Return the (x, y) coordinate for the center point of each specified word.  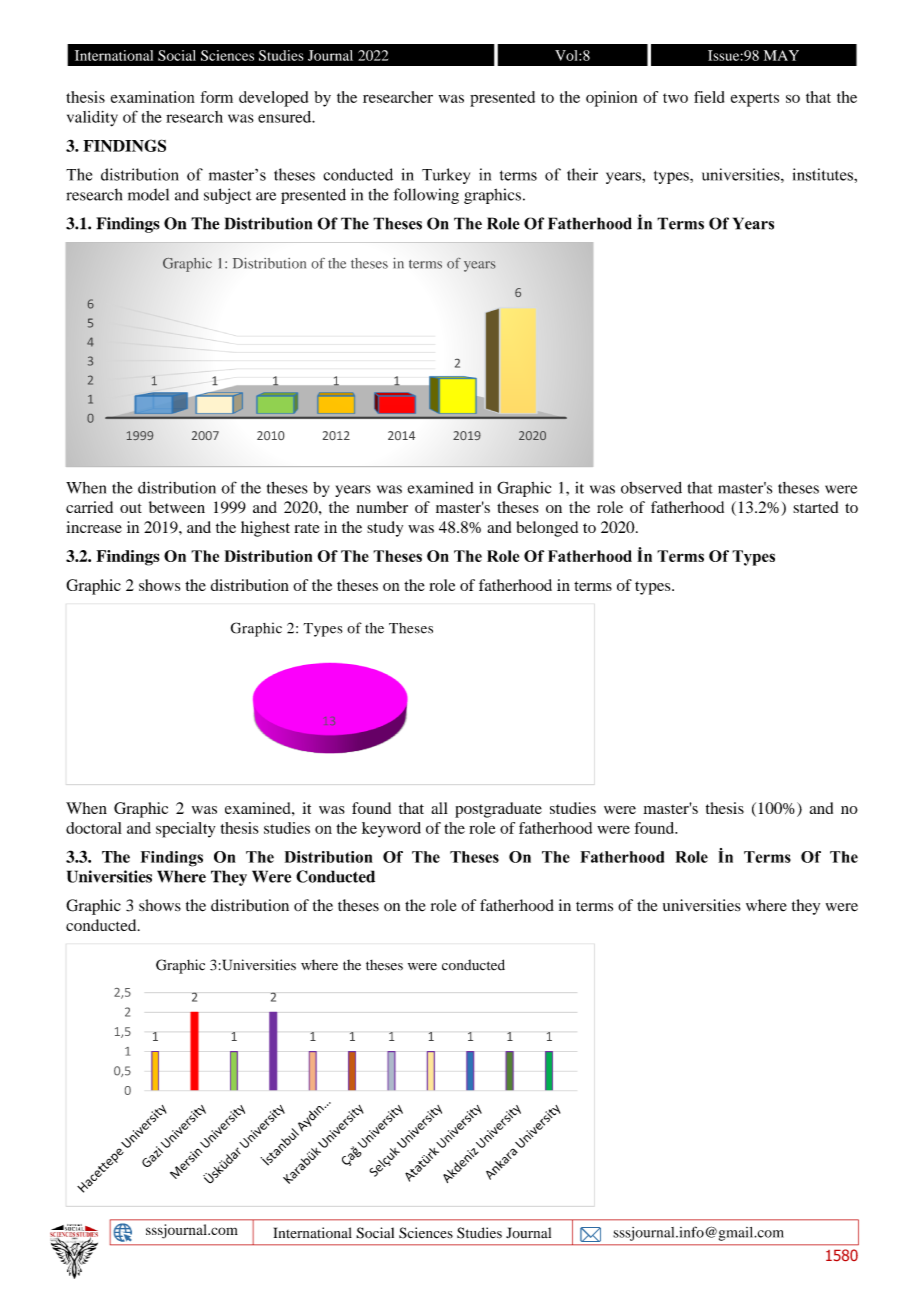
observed (651, 488)
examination (153, 97)
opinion (611, 99)
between (177, 507)
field (709, 97)
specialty (185, 830)
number (382, 507)
